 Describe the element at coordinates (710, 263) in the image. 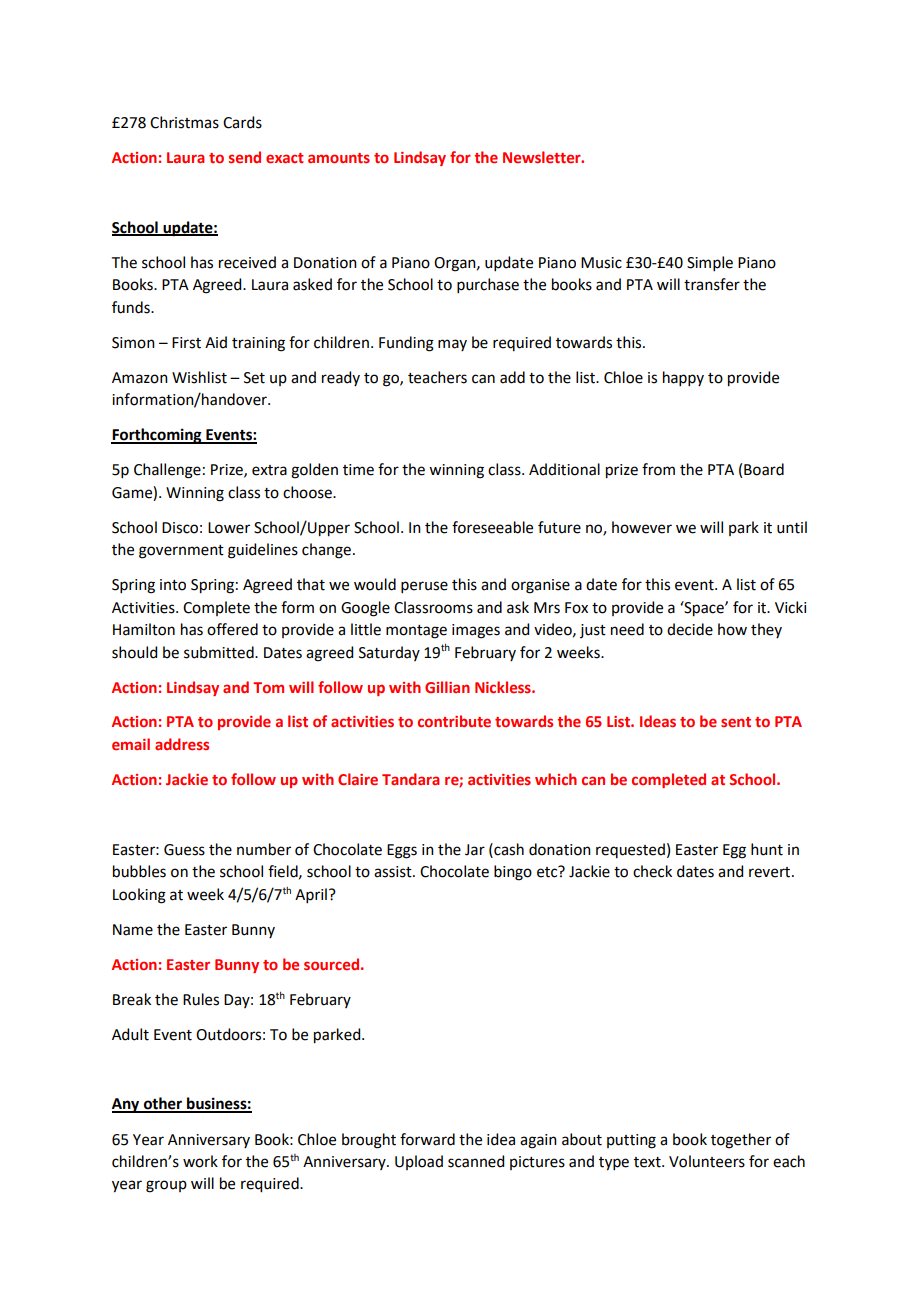

I see `Simple` at that location.
